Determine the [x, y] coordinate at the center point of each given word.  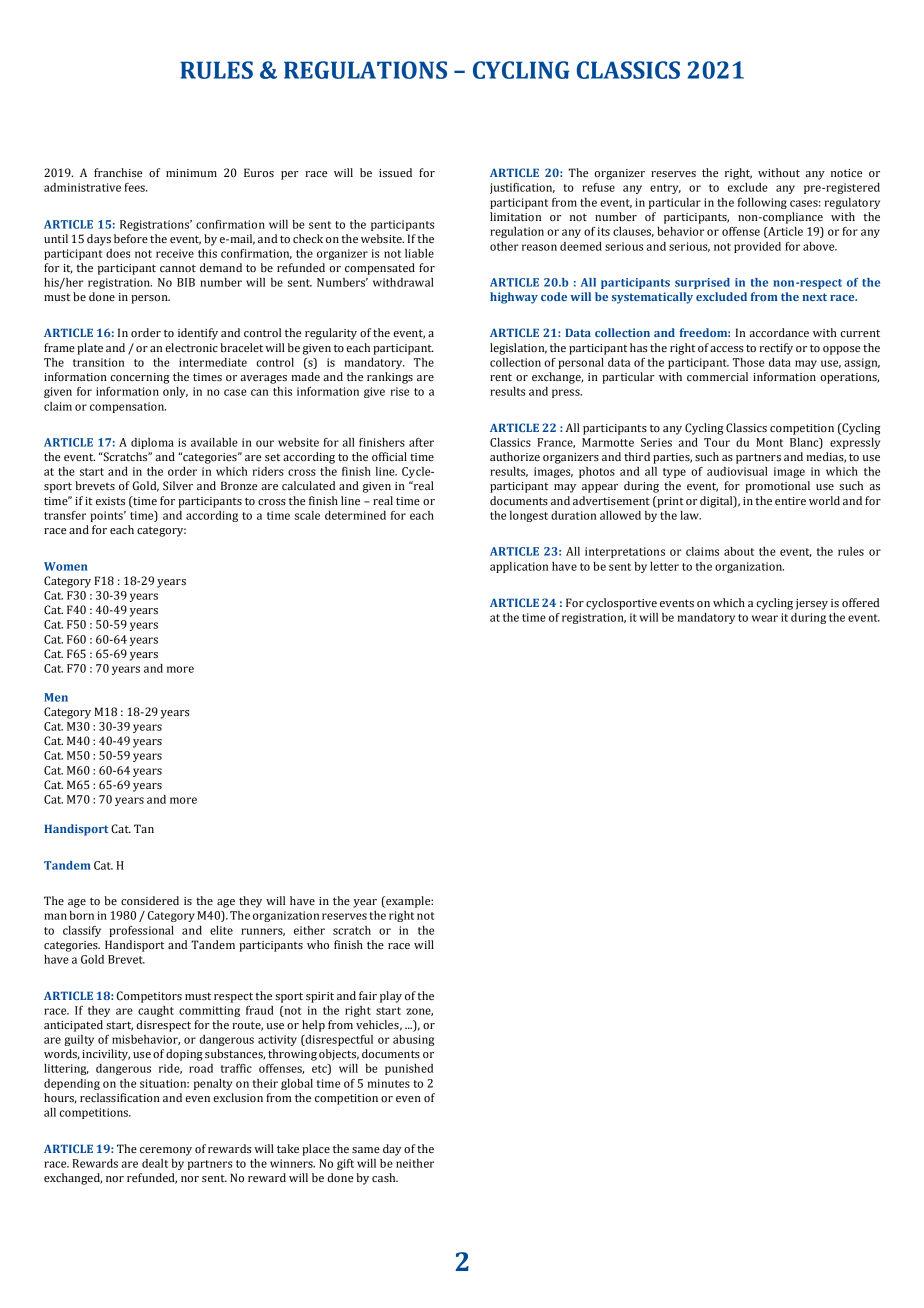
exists [110, 501]
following [762, 203]
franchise [118, 172]
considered [150, 901]
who [318, 944]
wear [765, 618]
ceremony [166, 1151]
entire [790, 501]
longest [529, 516]
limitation [515, 216]
